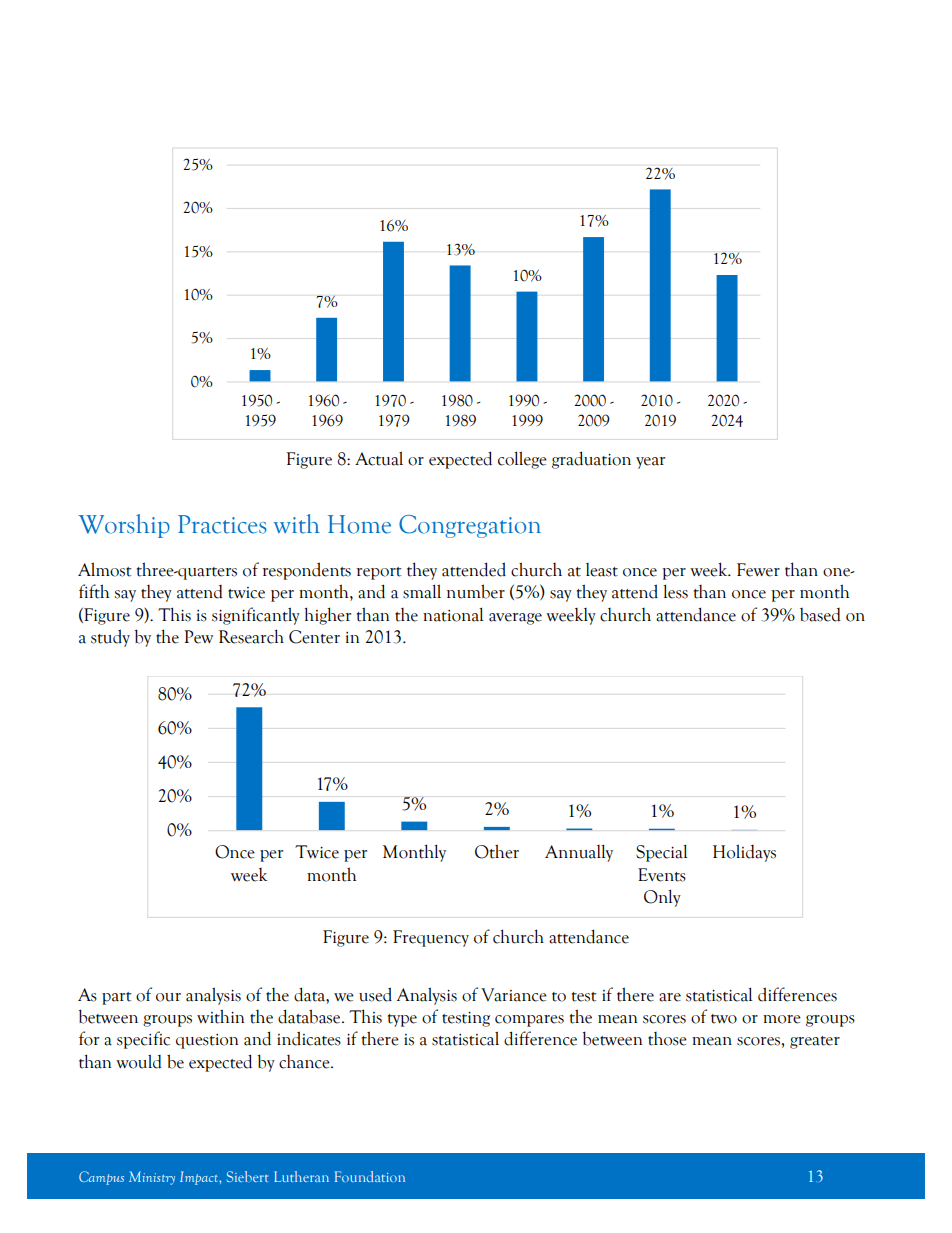 The height and width of the page is (1233, 952). What do you see at coordinates (522, 460) in the page?
I see `college` at bounding box center [522, 460].
